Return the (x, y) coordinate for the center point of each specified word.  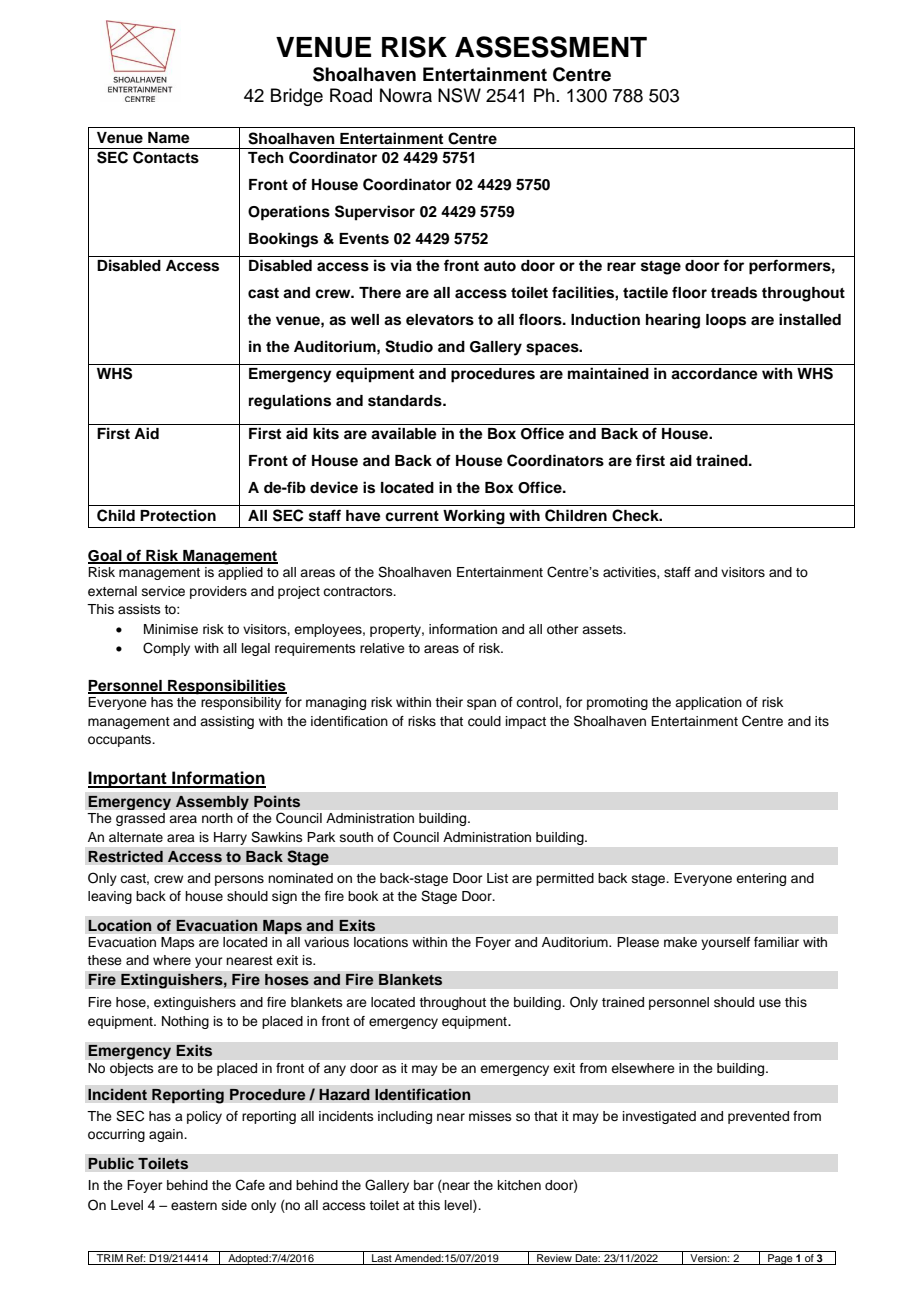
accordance (714, 374)
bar (424, 1185)
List (497, 878)
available (404, 433)
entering (761, 879)
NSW (459, 95)
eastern (194, 1205)
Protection (178, 515)
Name (169, 138)
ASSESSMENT (551, 47)
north (217, 818)
